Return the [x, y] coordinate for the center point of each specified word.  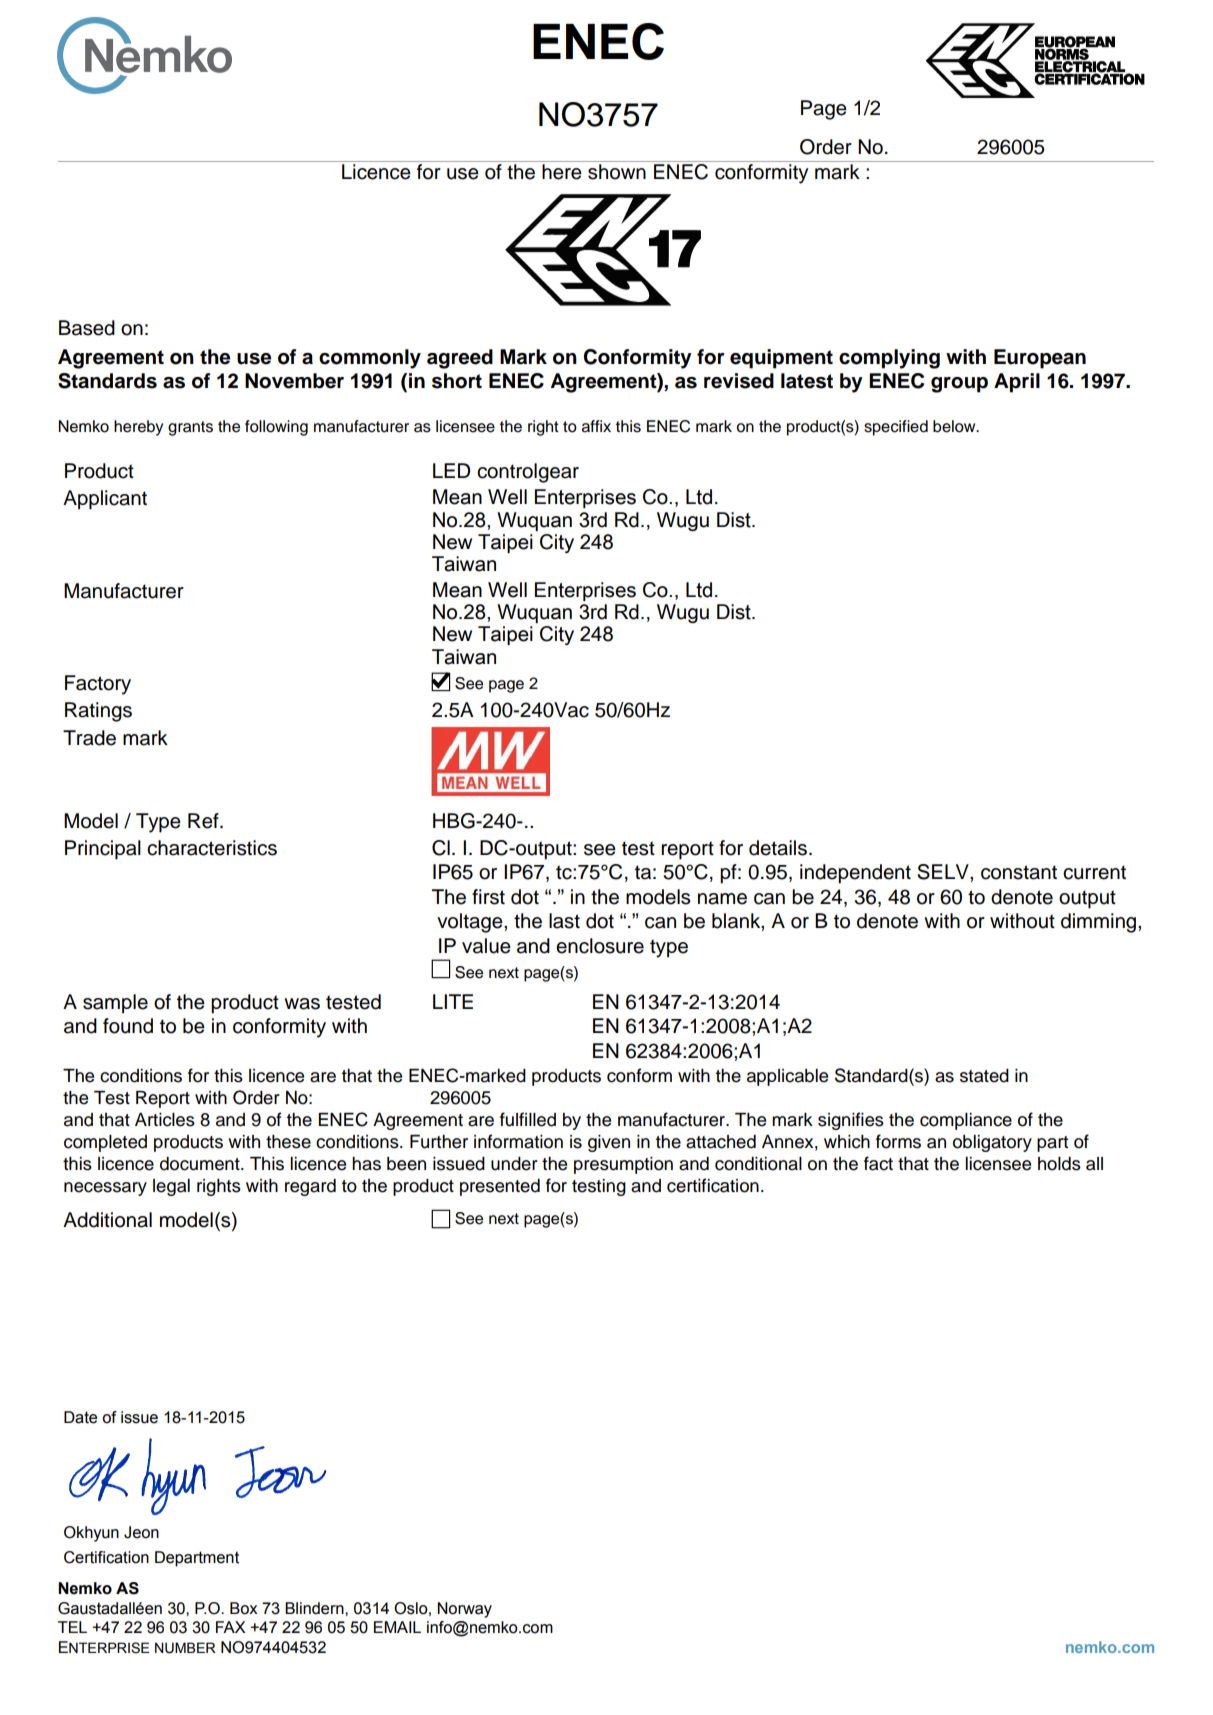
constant [1019, 872]
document [201, 1164]
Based [87, 328]
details [778, 848]
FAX [231, 1627]
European [1040, 359]
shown [617, 172]
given [609, 1143]
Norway [464, 1610]
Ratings [98, 712]
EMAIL [397, 1627]
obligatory [992, 1143]
